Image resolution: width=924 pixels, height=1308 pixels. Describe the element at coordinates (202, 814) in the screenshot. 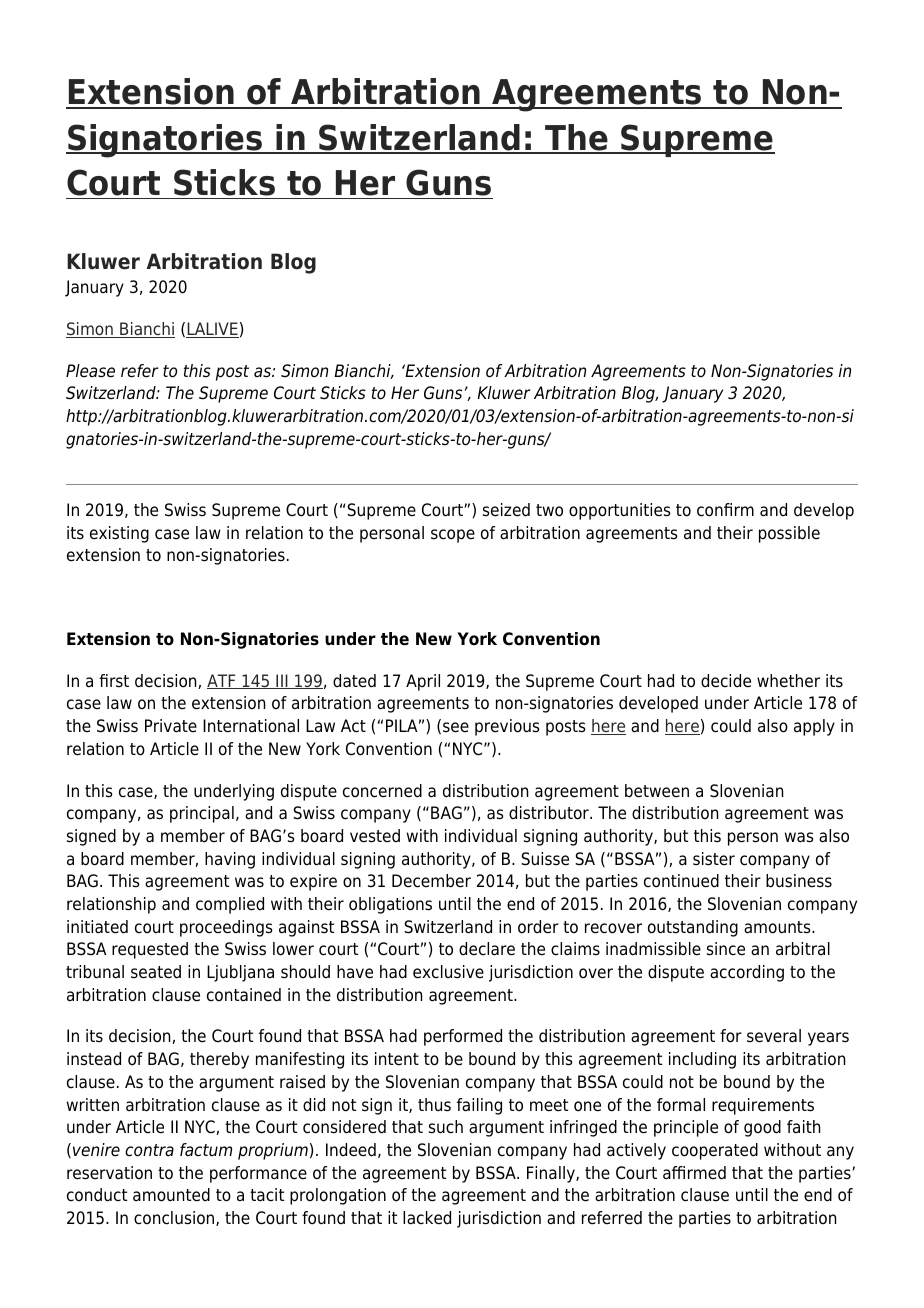

I see `principal` at that location.
